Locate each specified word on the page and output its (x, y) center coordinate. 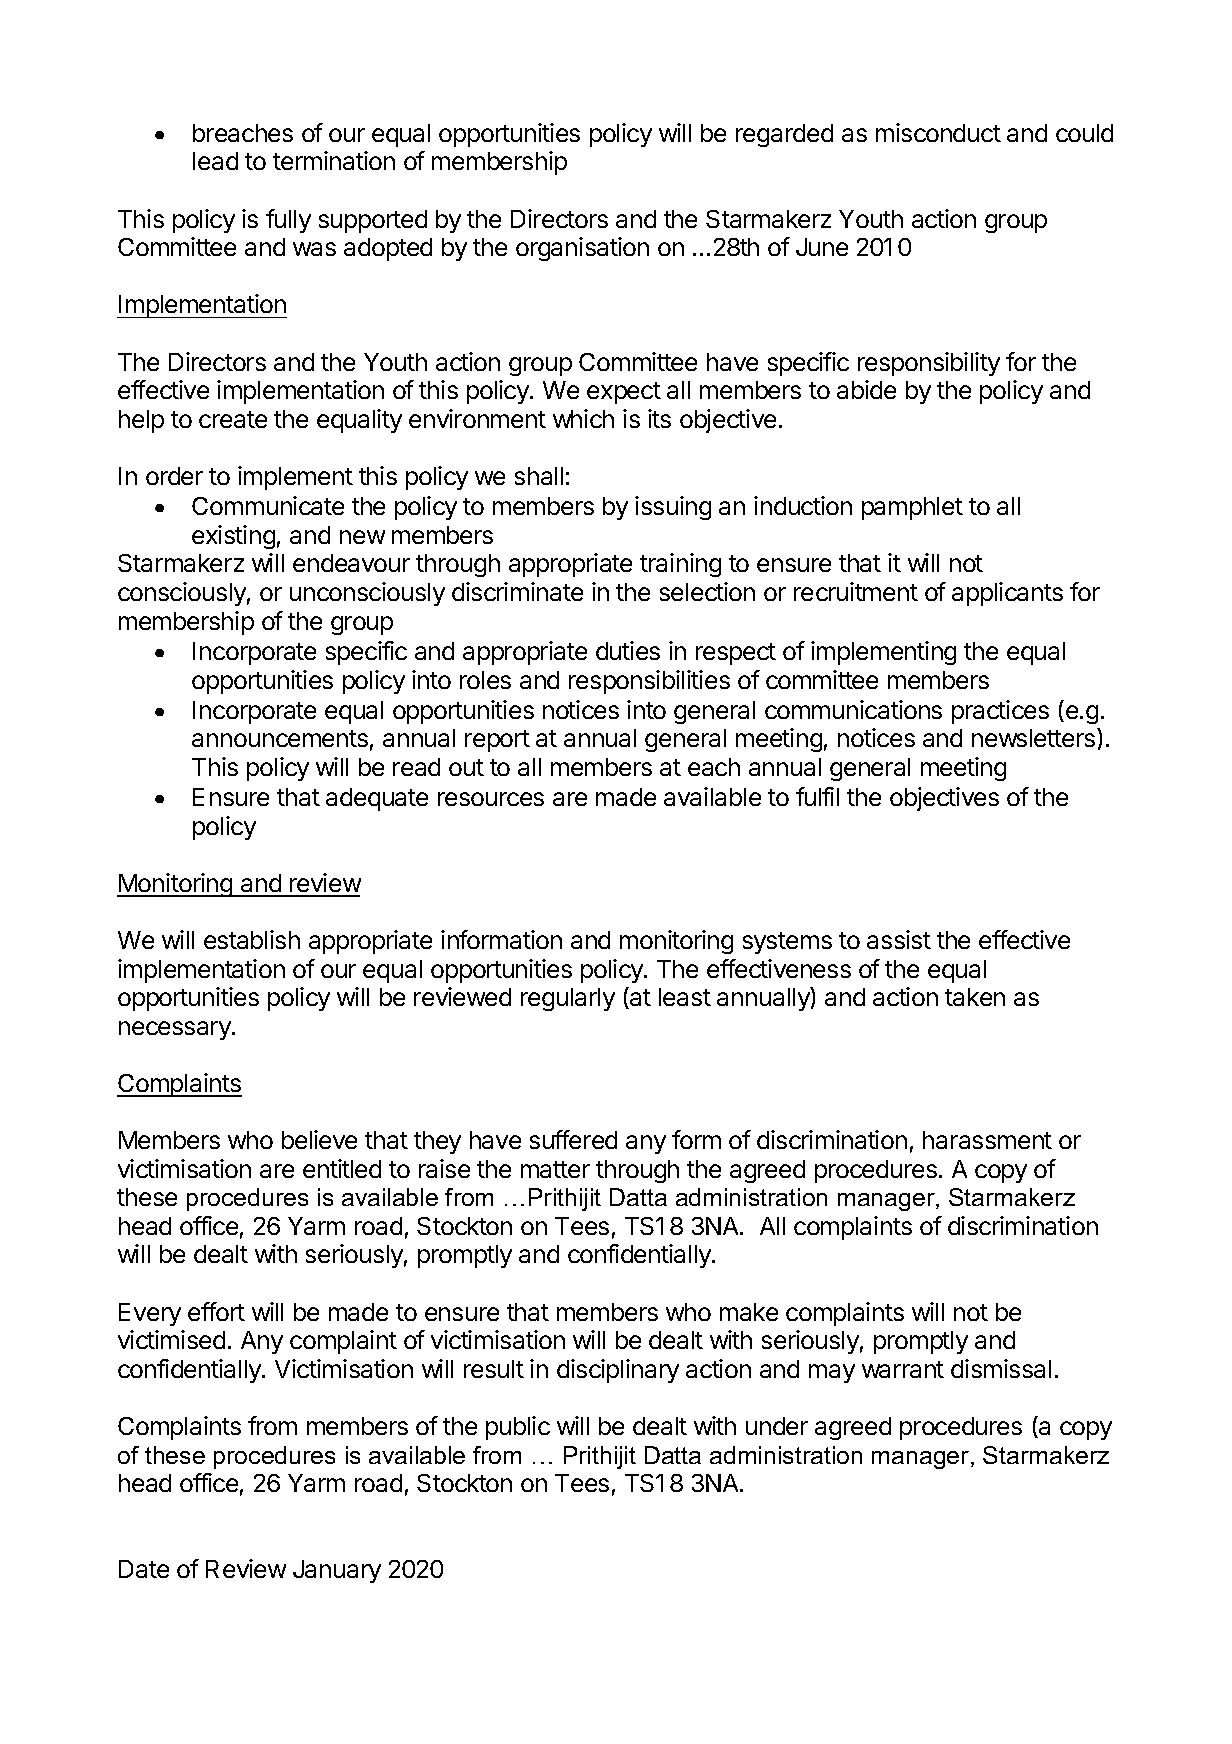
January (337, 1571)
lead (215, 161)
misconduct (938, 132)
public (518, 1428)
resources (491, 799)
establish (252, 939)
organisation (582, 249)
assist (899, 939)
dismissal (1001, 1368)
